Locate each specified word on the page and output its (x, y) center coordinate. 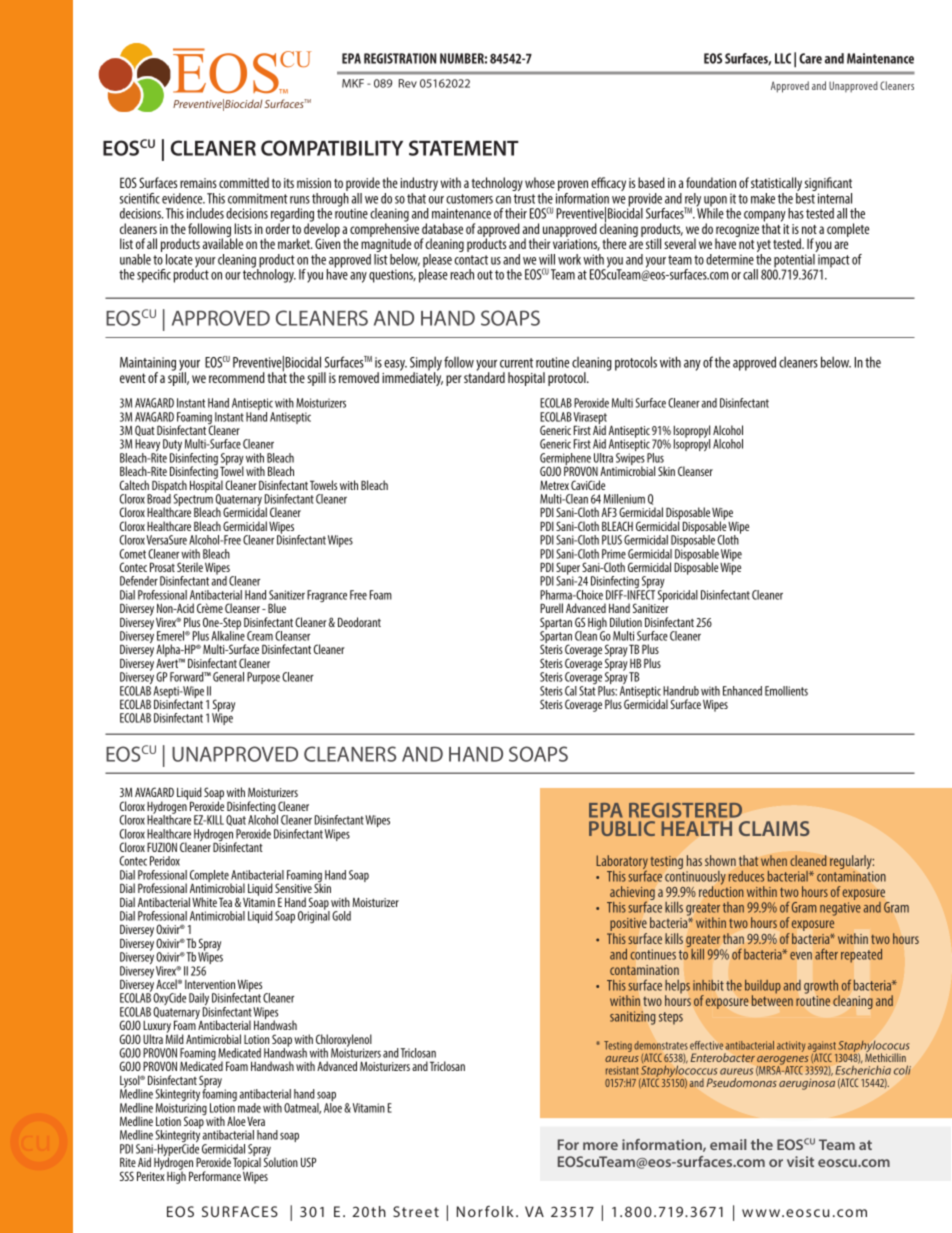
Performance (215, 1176)
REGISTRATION (400, 58)
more (600, 1146)
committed (244, 182)
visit (800, 1161)
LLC (783, 58)
